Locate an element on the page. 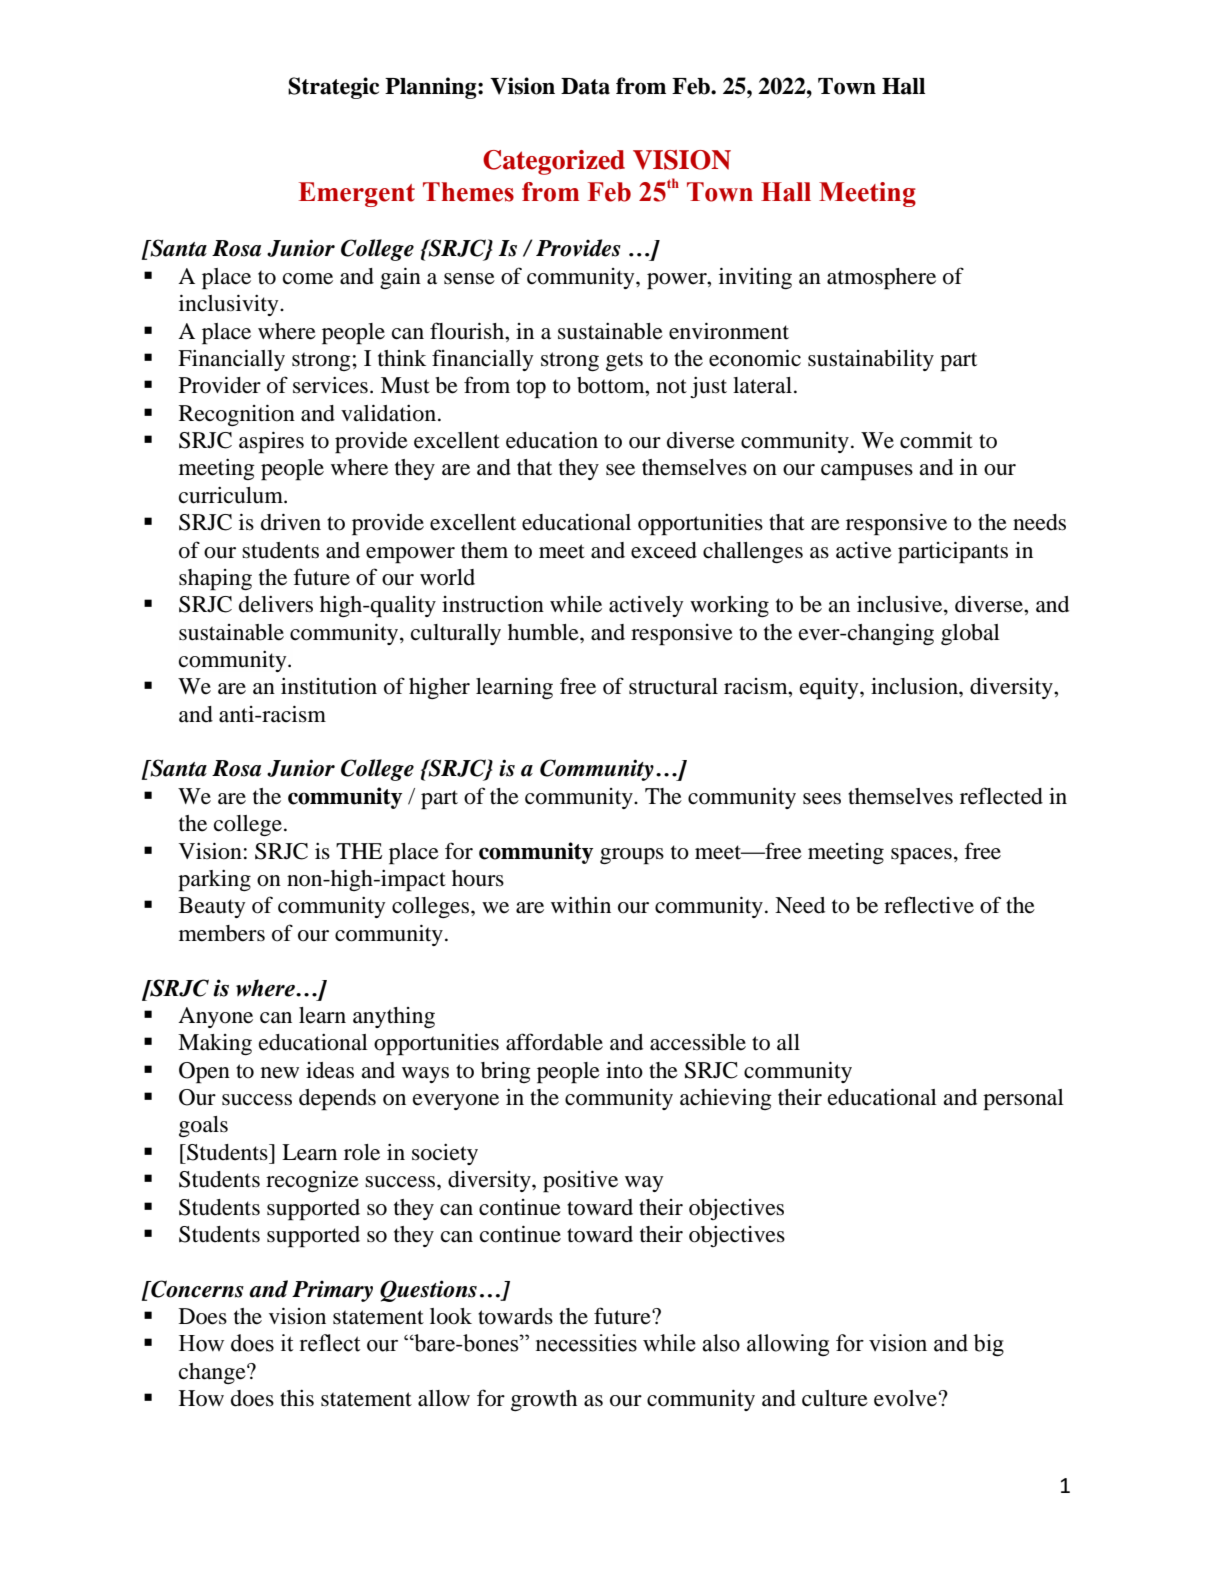  structural is located at coordinates (673, 686).
